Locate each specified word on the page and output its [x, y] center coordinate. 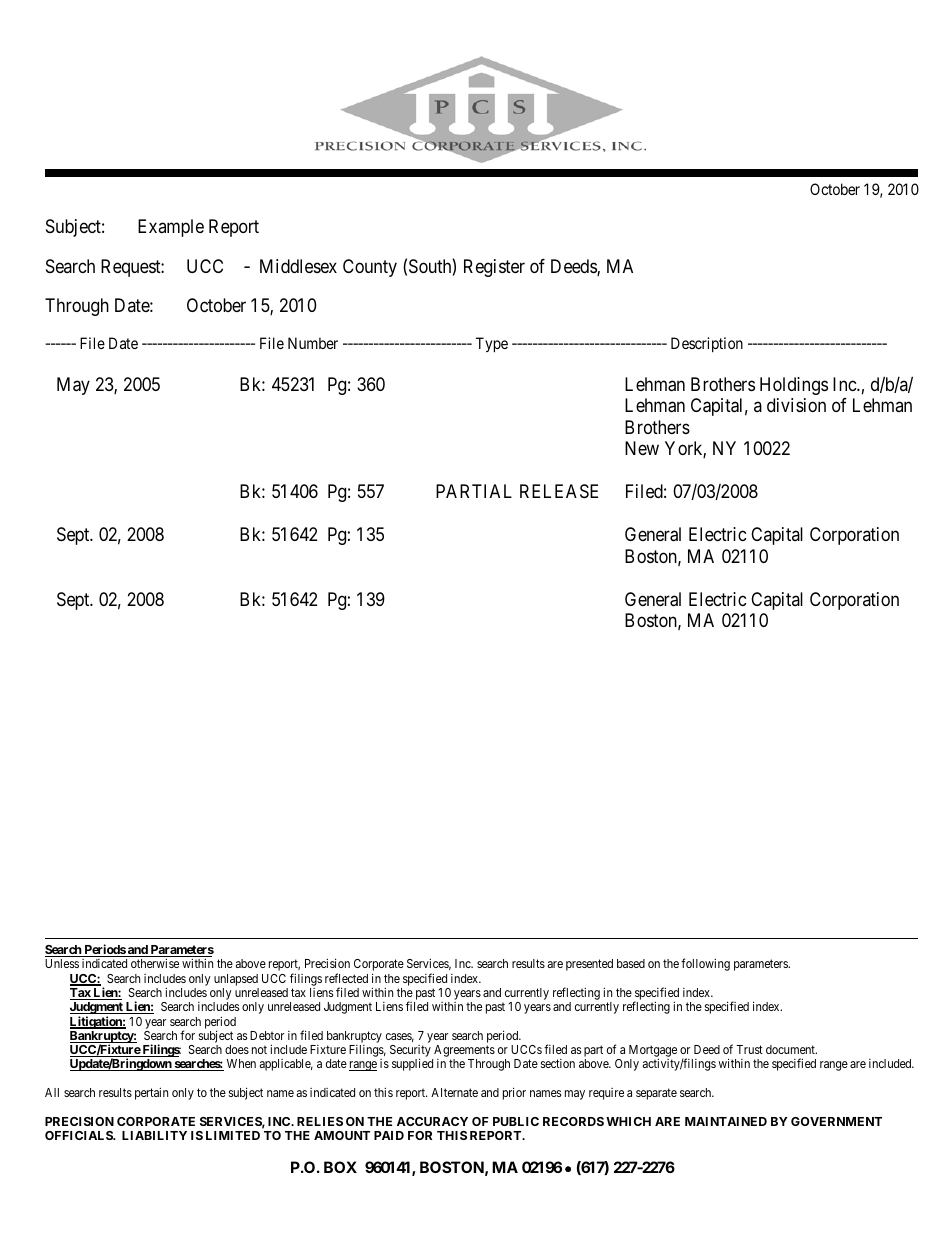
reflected [346, 978]
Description [707, 344]
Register [494, 268]
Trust [749, 1049]
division [796, 405]
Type [492, 345]
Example [171, 228]
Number [313, 343]
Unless [62, 963]
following [705, 964]
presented [589, 965]
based [631, 963]
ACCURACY [432, 1121]
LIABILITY [154, 1135]
